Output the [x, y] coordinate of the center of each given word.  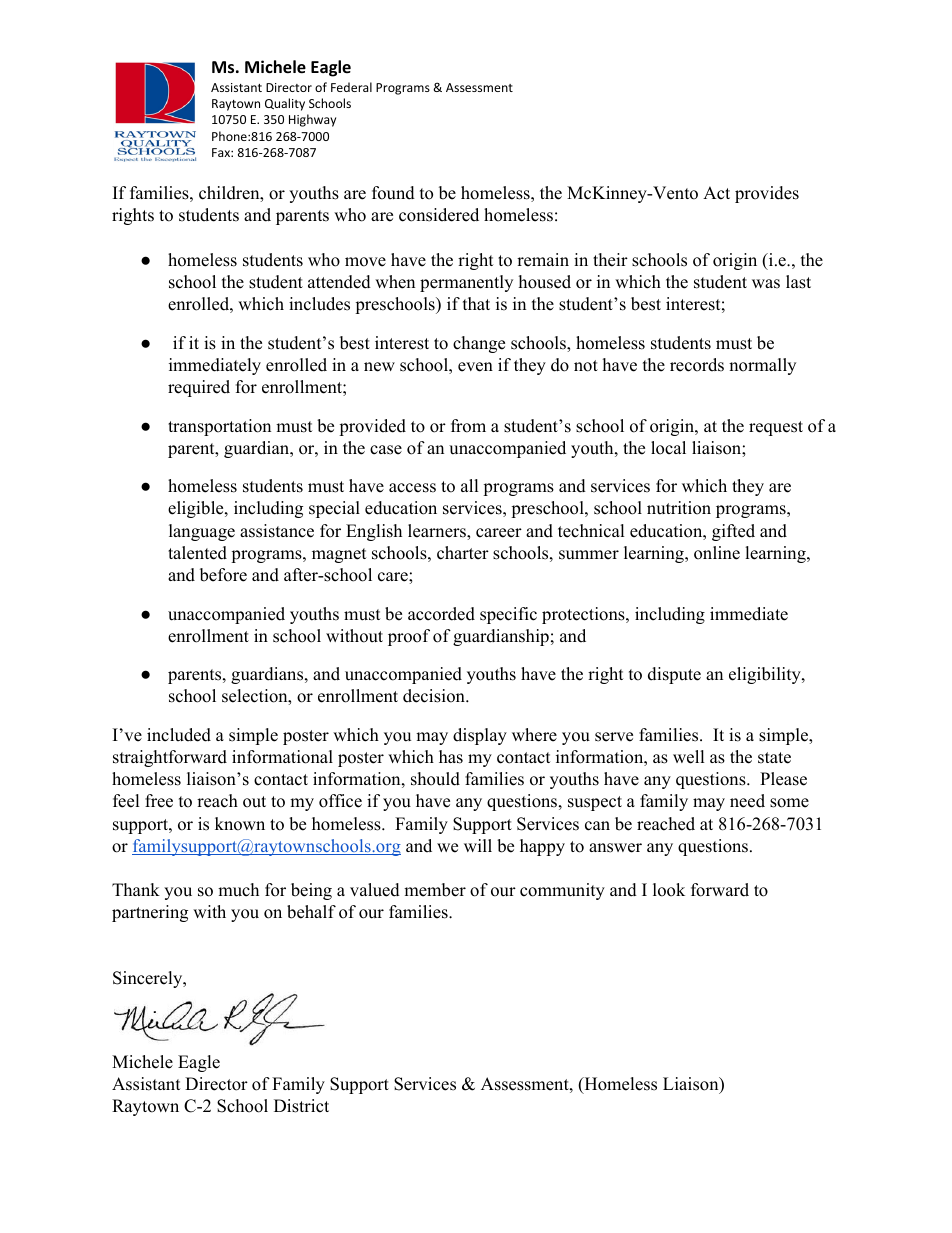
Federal [351, 87]
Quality [285, 104]
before [223, 575]
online [717, 553]
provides [767, 194]
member [435, 890]
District [301, 1106]
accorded [441, 614]
